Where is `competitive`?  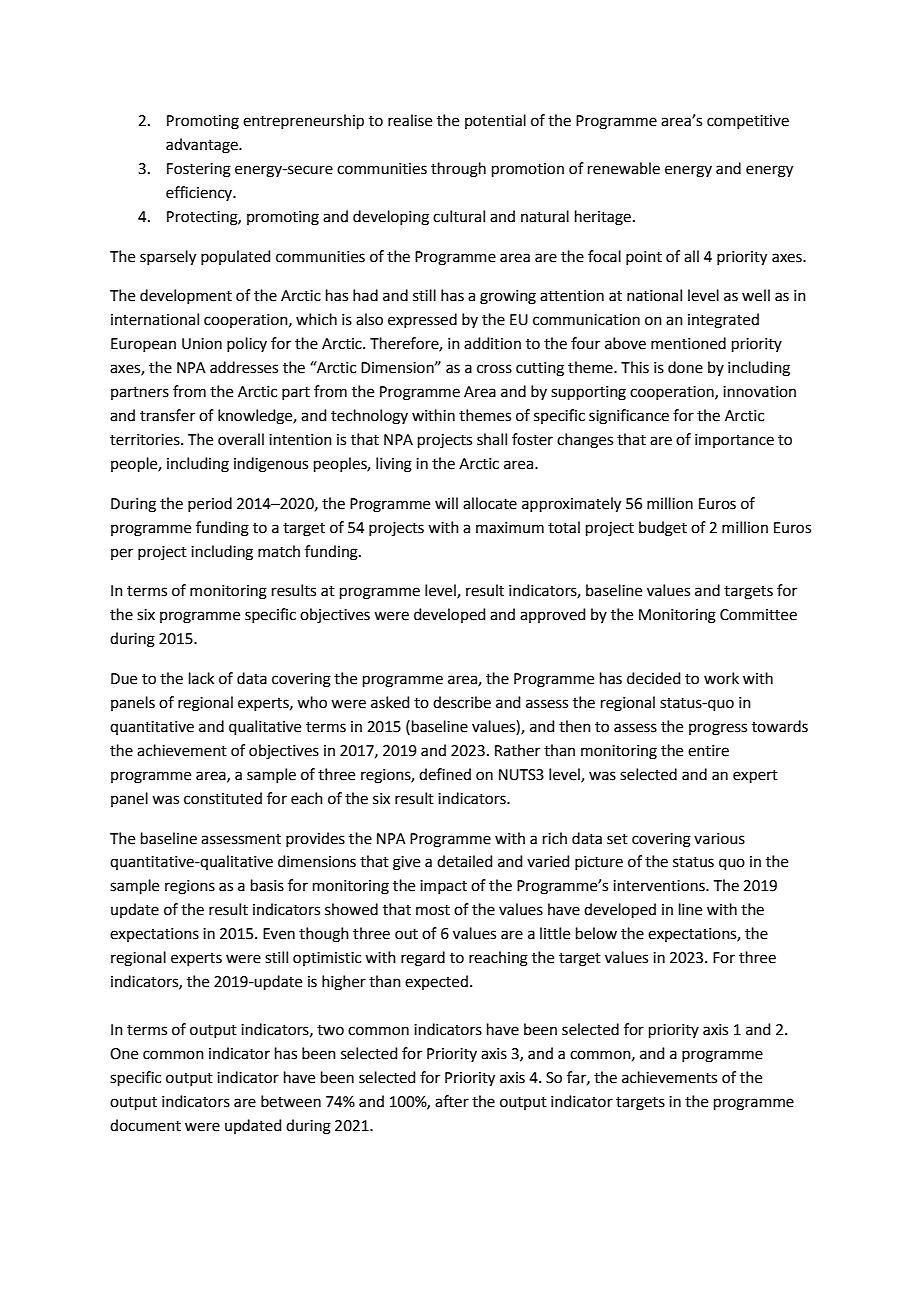 competitive is located at coordinates (748, 122).
